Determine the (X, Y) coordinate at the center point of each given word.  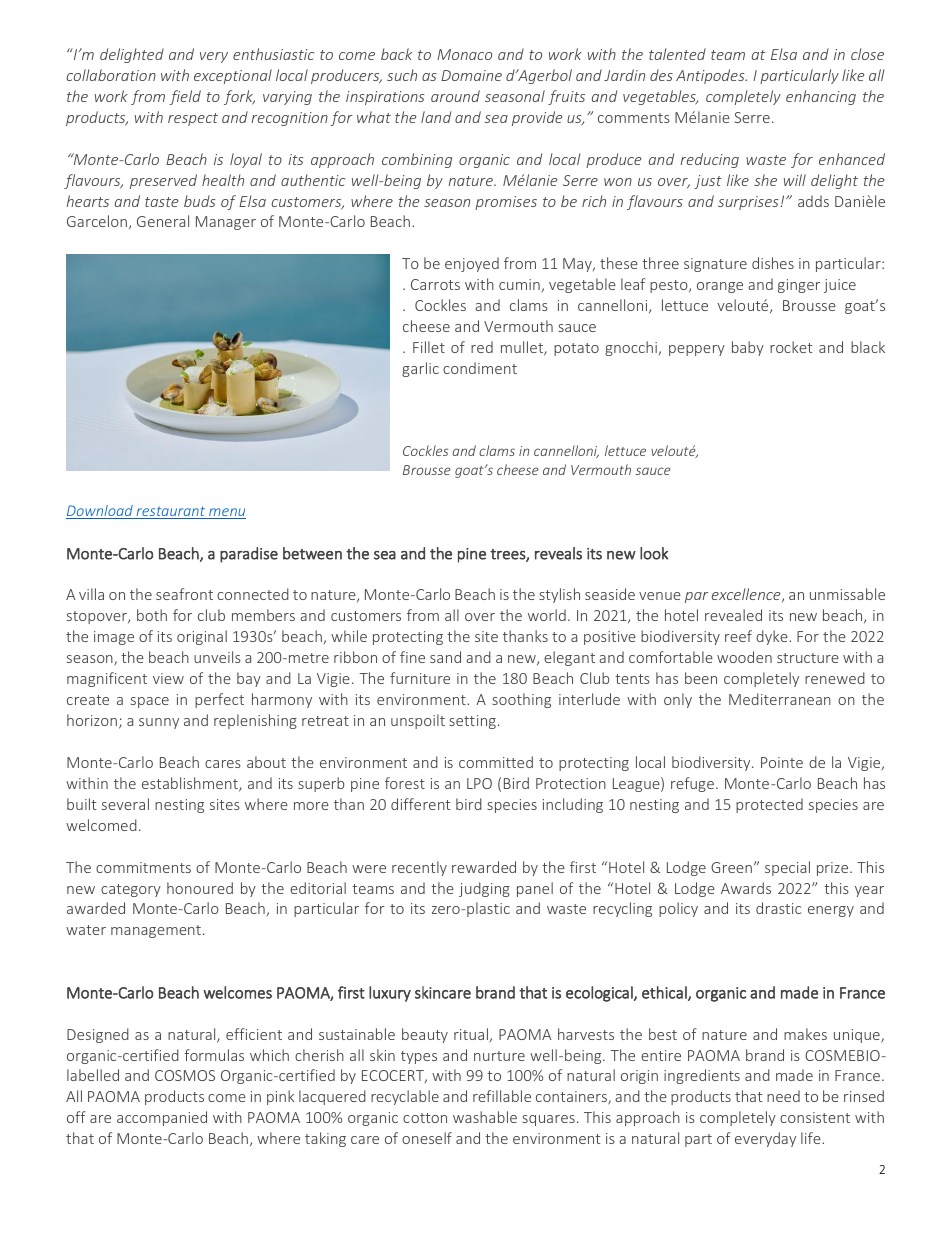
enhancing (821, 97)
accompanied (162, 1118)
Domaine (471, 75)
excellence (747, 595)
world (547, 615)
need (783, 1096)
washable (485, 1117)
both (152, 615)
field (185, 97)
